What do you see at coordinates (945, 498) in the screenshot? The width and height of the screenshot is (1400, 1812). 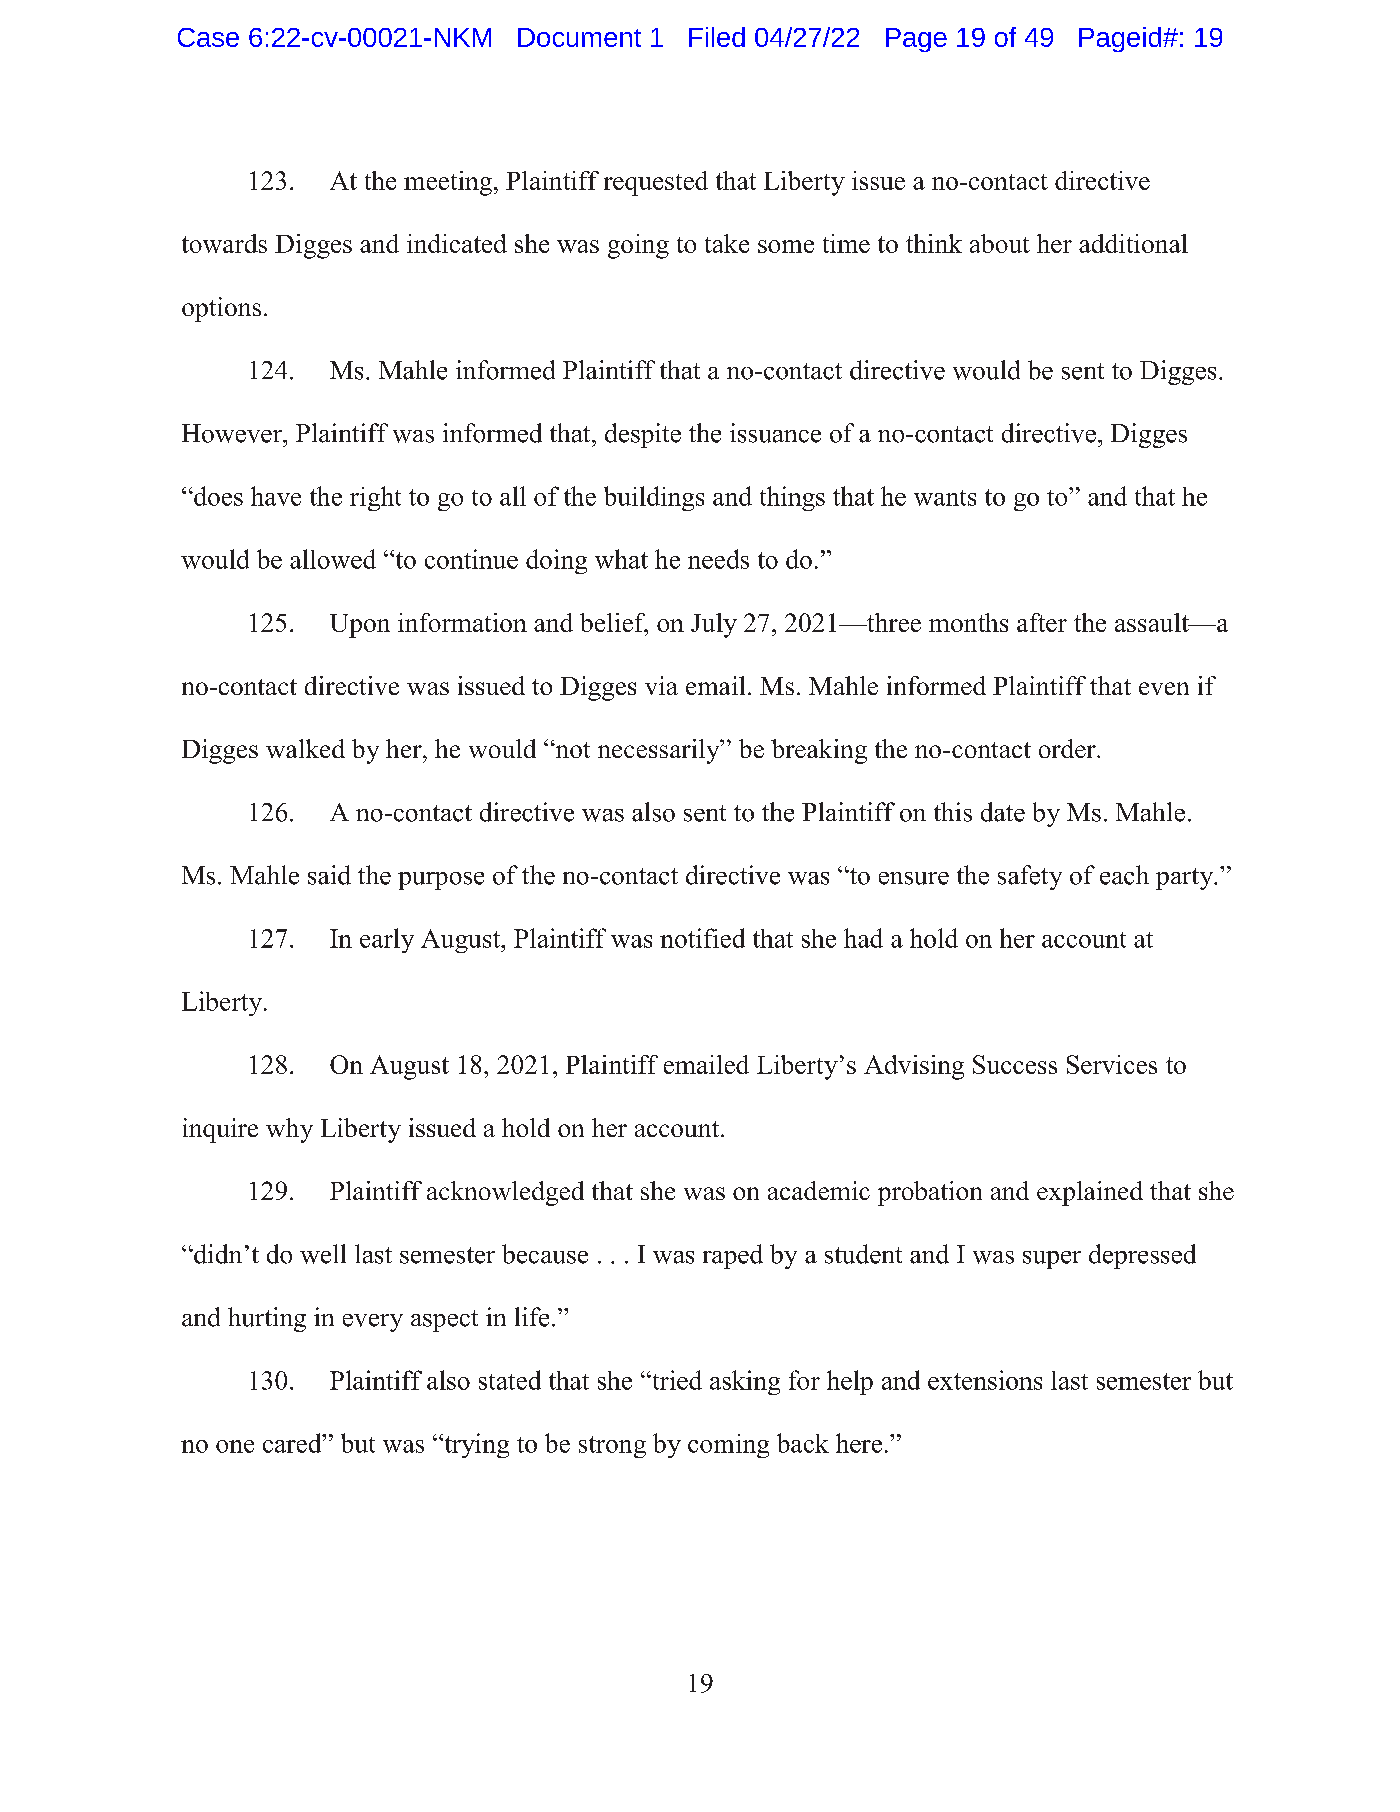 I see `wants` at bounding box center [945, 498].
